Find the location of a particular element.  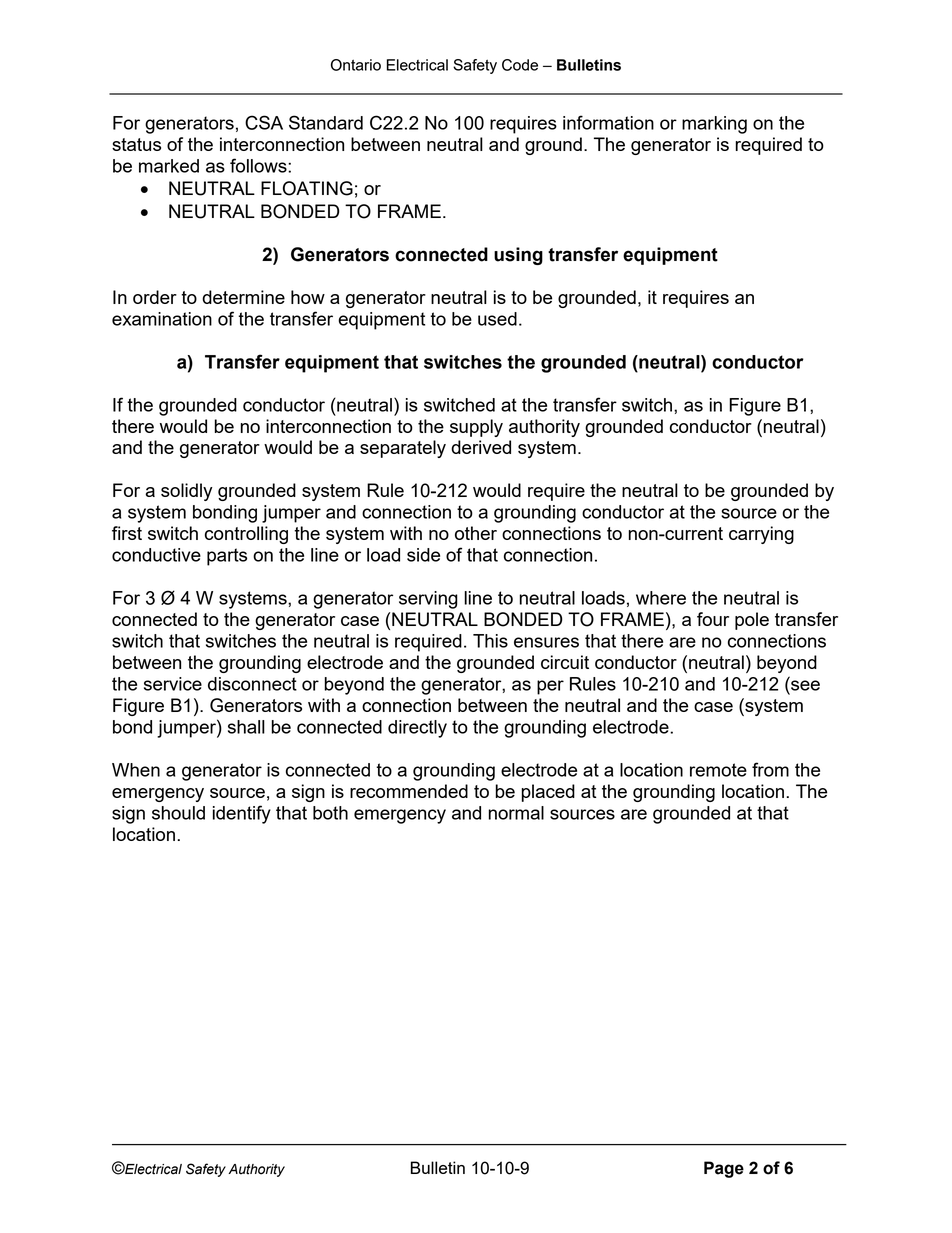

Code is located at coordinates (520, 65).
